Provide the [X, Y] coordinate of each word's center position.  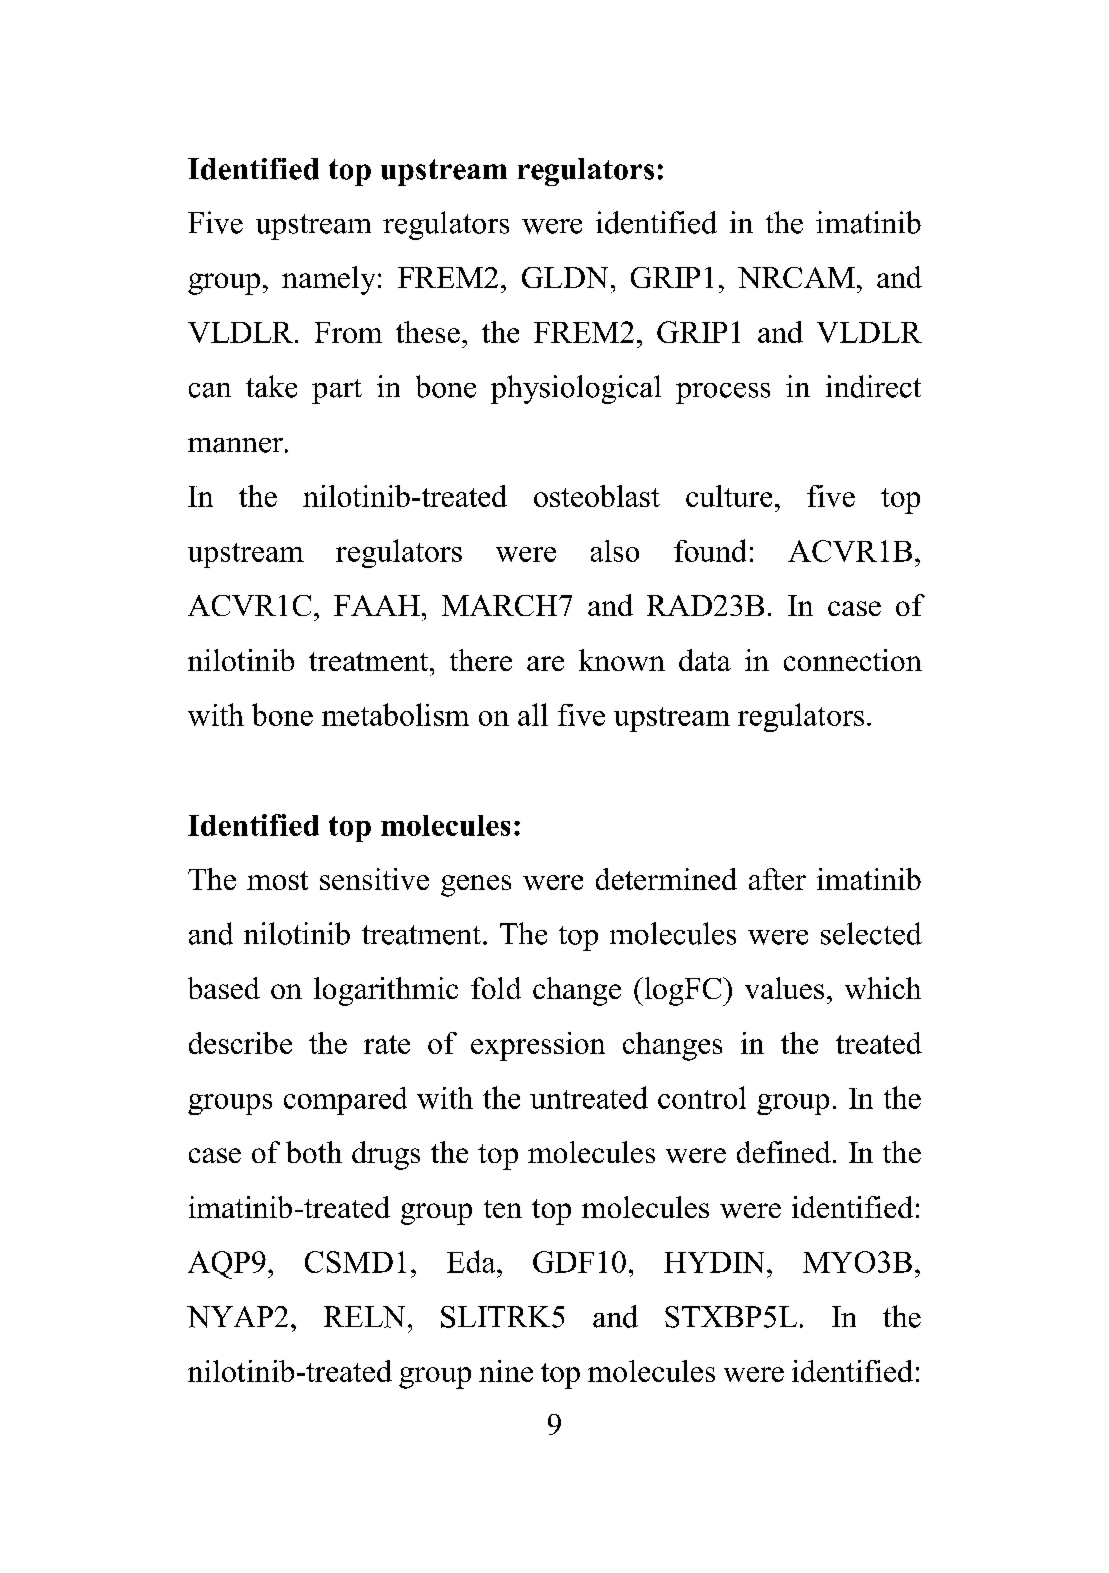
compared [345, 1101]
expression [538, 1046]
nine [506, 1371]
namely [330, 280]
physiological [576, 389]
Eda [472, 1261]
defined [784, 1152]
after [777, 879]
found [710, 550]
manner [235, 445]
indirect [873, 386]
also [615, 551]
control [702, 1097]
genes [476, 886]
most [277, 880]
